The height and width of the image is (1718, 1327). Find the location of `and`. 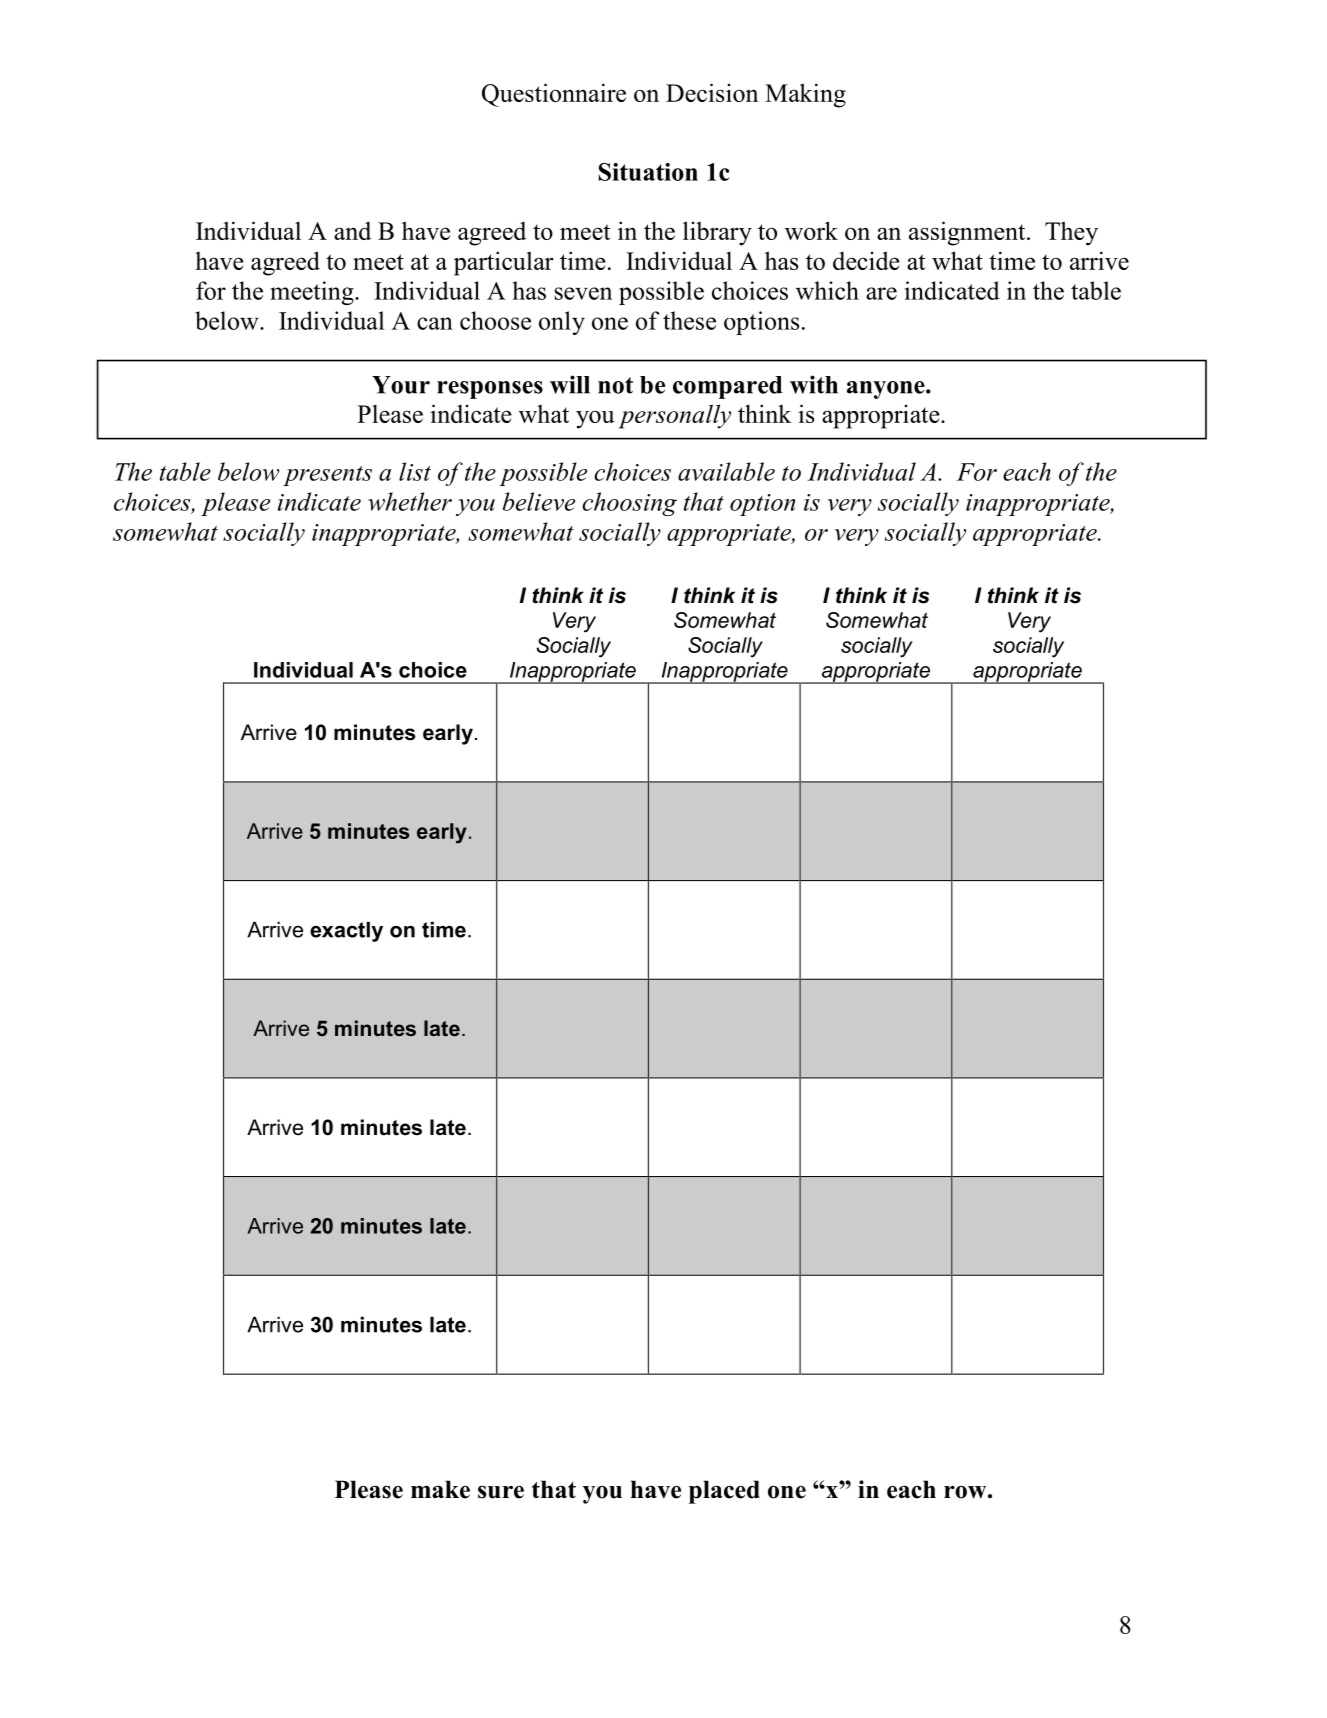

and is located at coordinates (352, 230).
